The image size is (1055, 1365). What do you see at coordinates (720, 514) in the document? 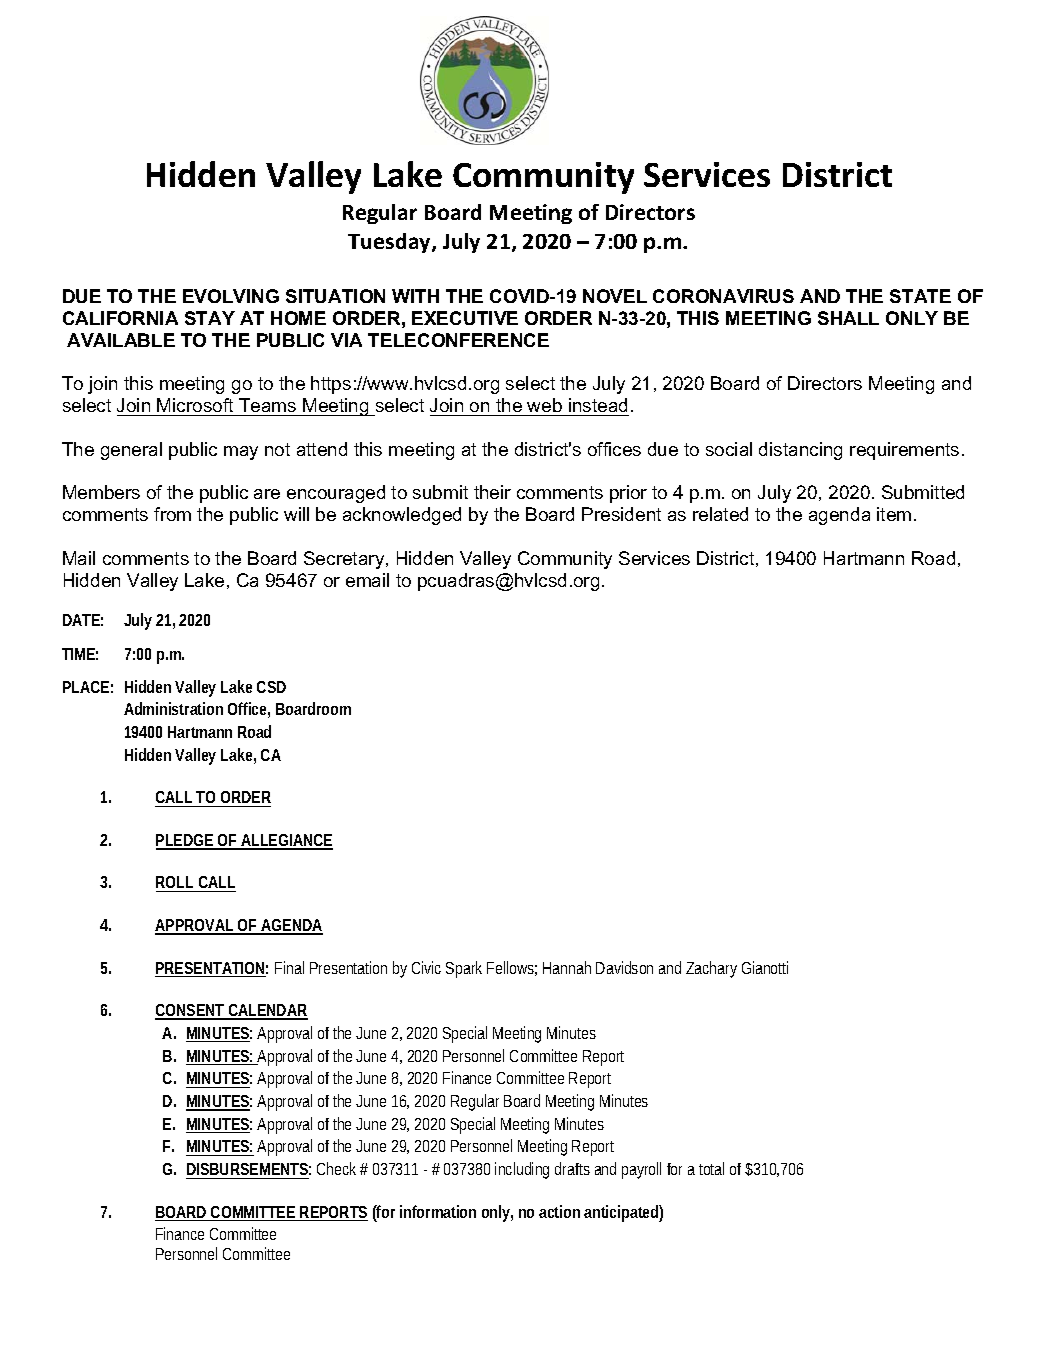
I see `related` at bounding box center [720, 514].
